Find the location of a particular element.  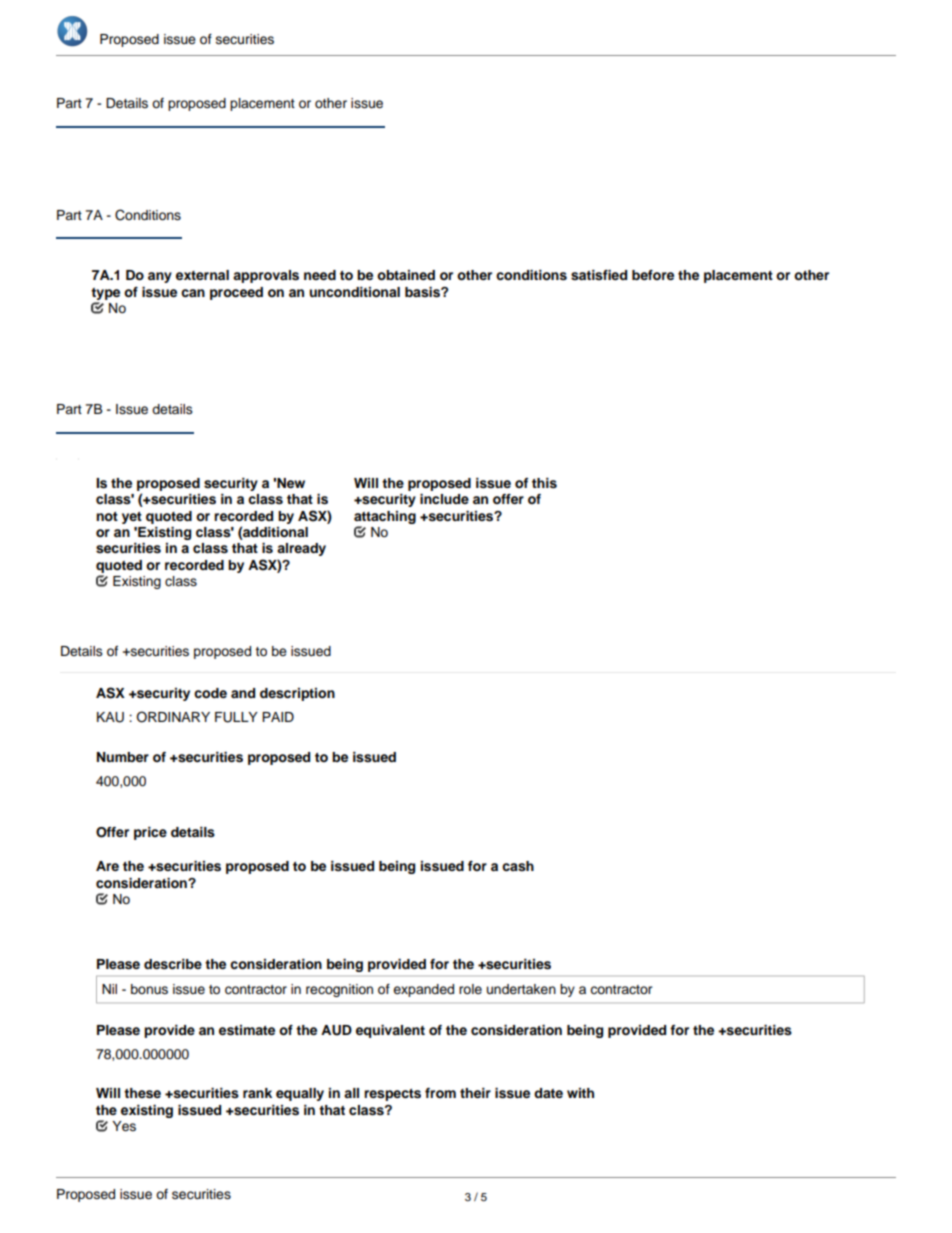

unconditional is located at coordinates (354, 292).
